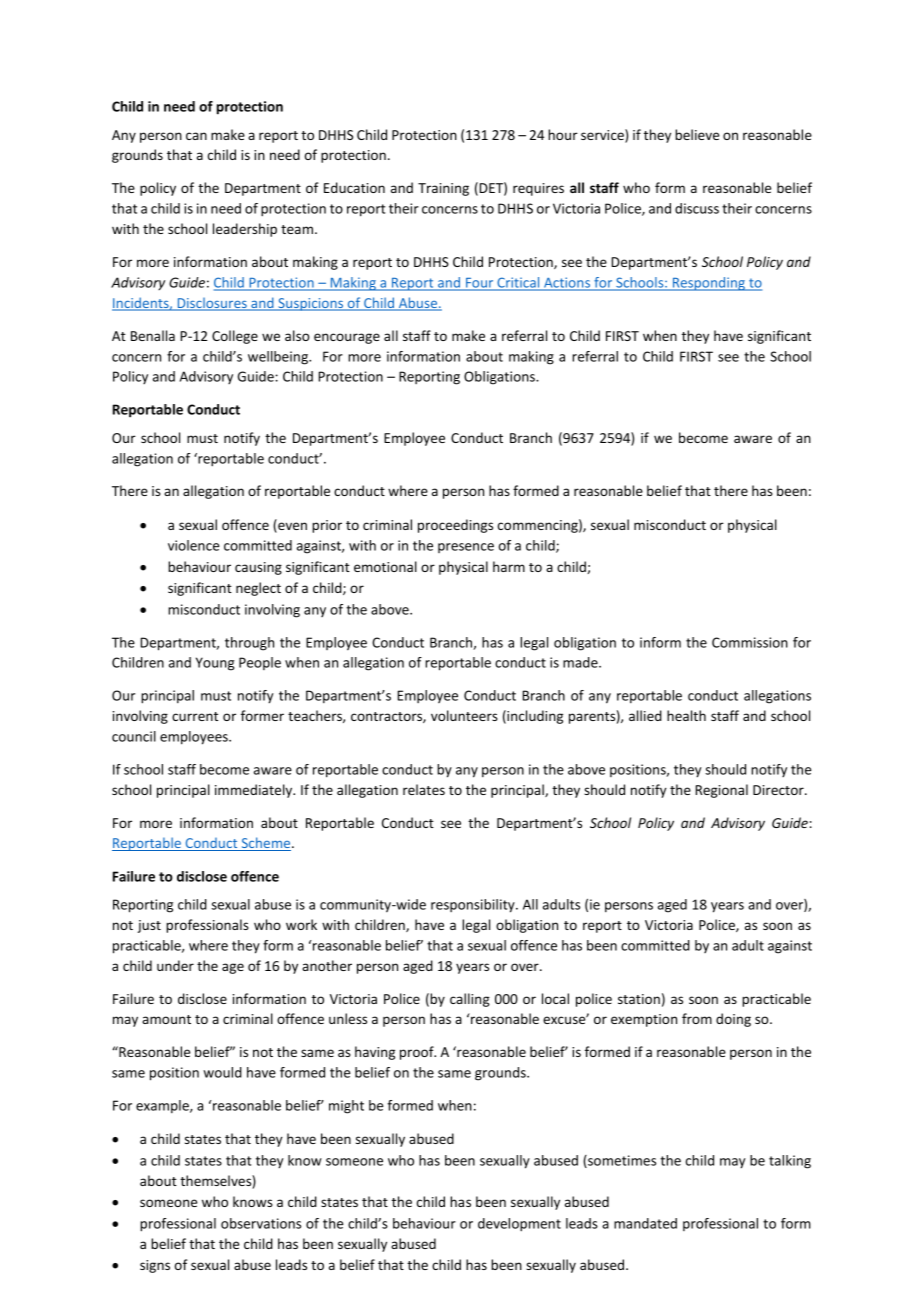 Image resolution: width=924 pixels, height=1308 pixels. What do you see at coordinates (443, 189) in the image?
I see `Training` at bounding box center [443, 189].
